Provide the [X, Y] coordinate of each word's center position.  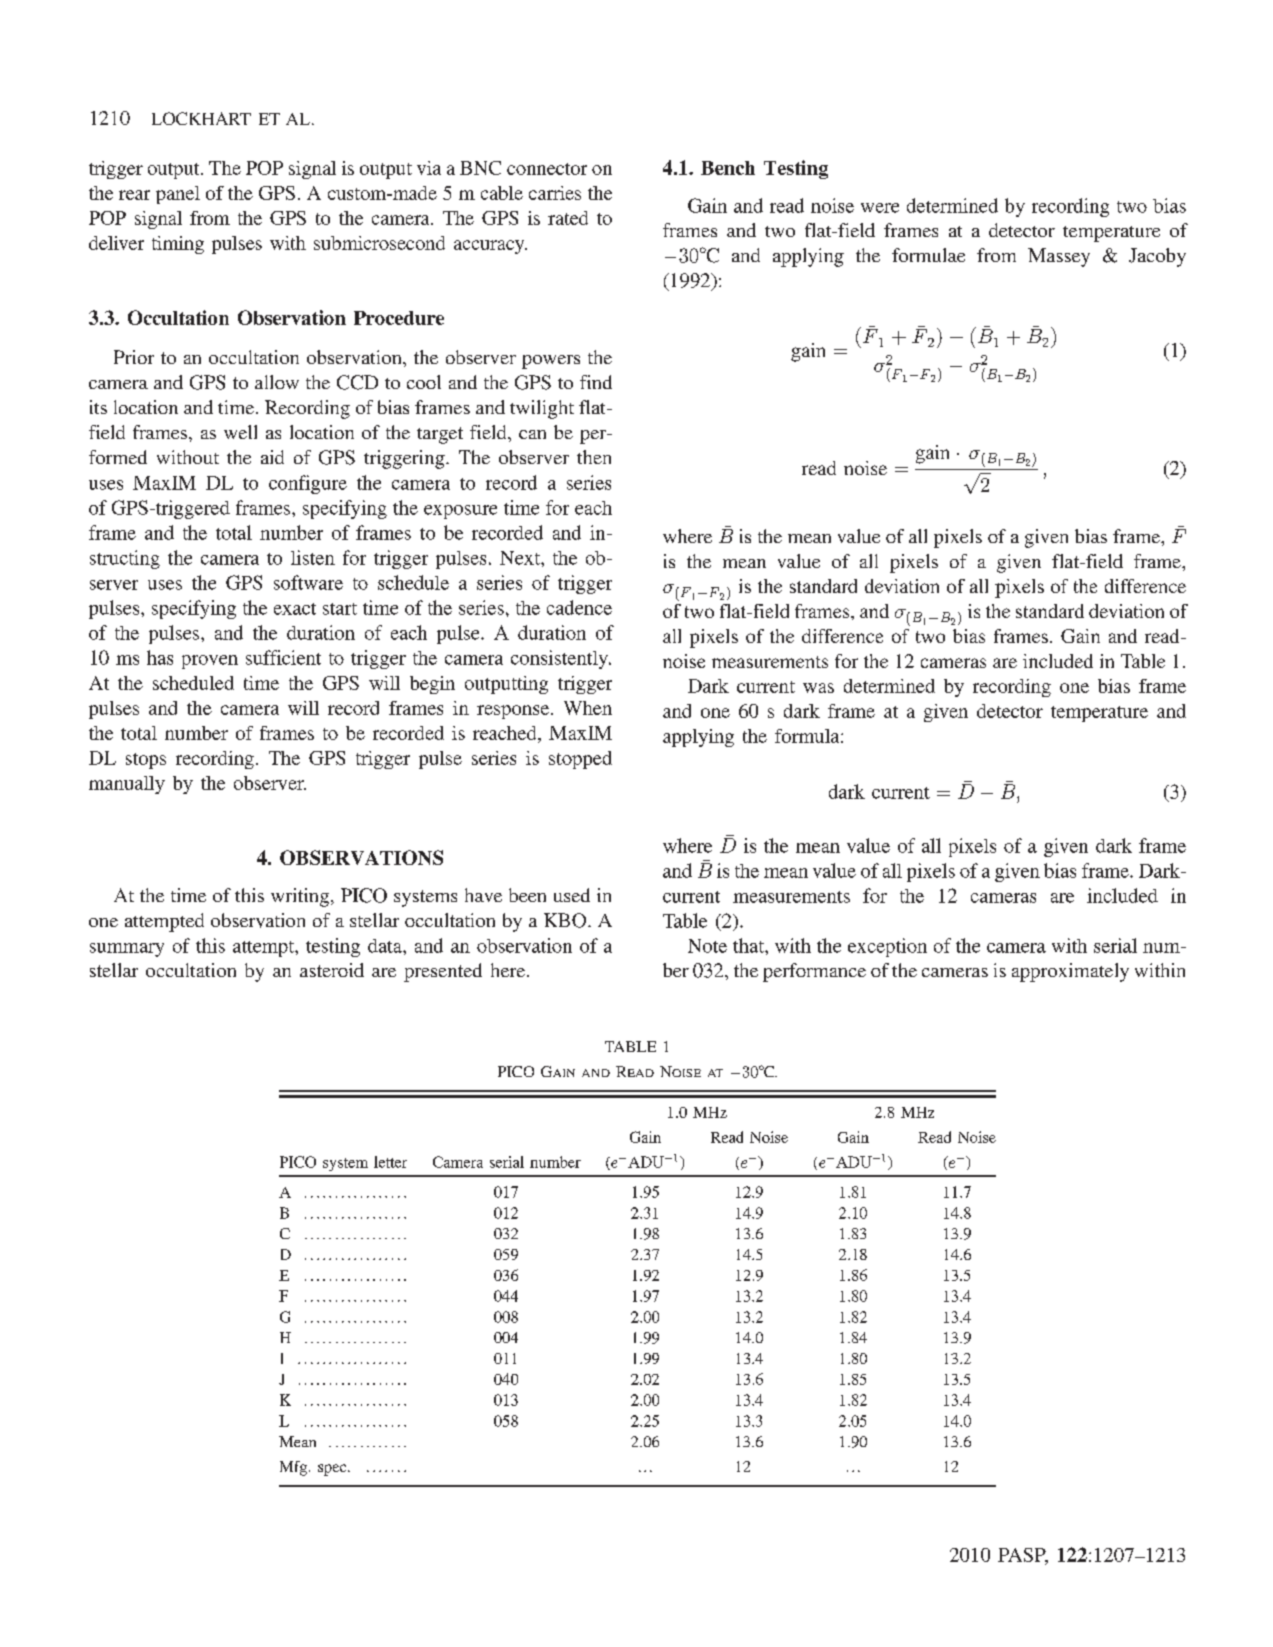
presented [443, 972]
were [880, 208]
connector [547, 169]
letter [390, 1162]
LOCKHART [201, 118]
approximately [1070, 972]
